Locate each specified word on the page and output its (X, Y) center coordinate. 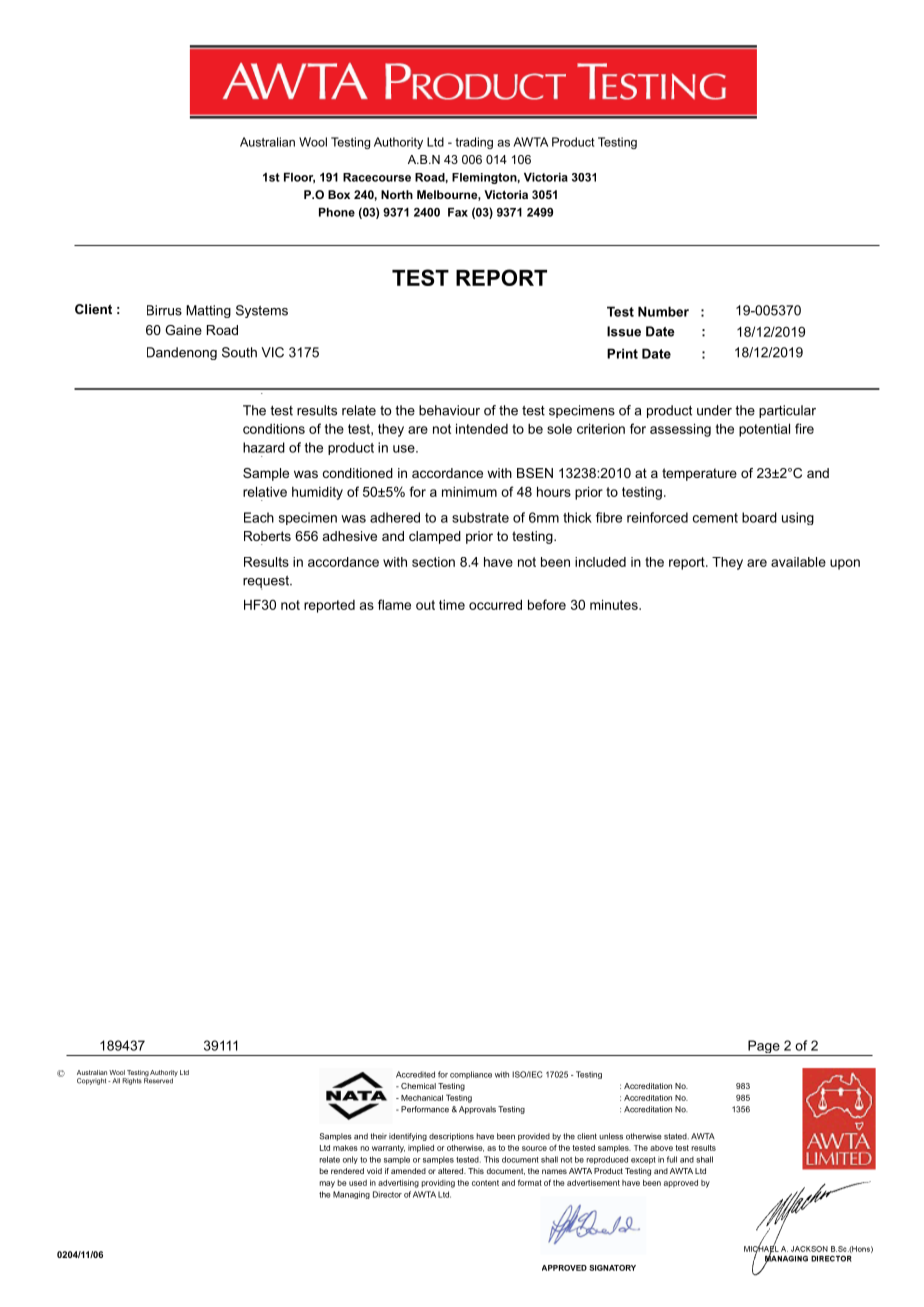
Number (663, 311)
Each (259, 517)
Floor (299, 178)
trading (474, 143)
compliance (471, 1075)
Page (764, 1048)
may (327, 1184)
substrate (480, 517)
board (759, 517)
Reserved (158, 1080)
